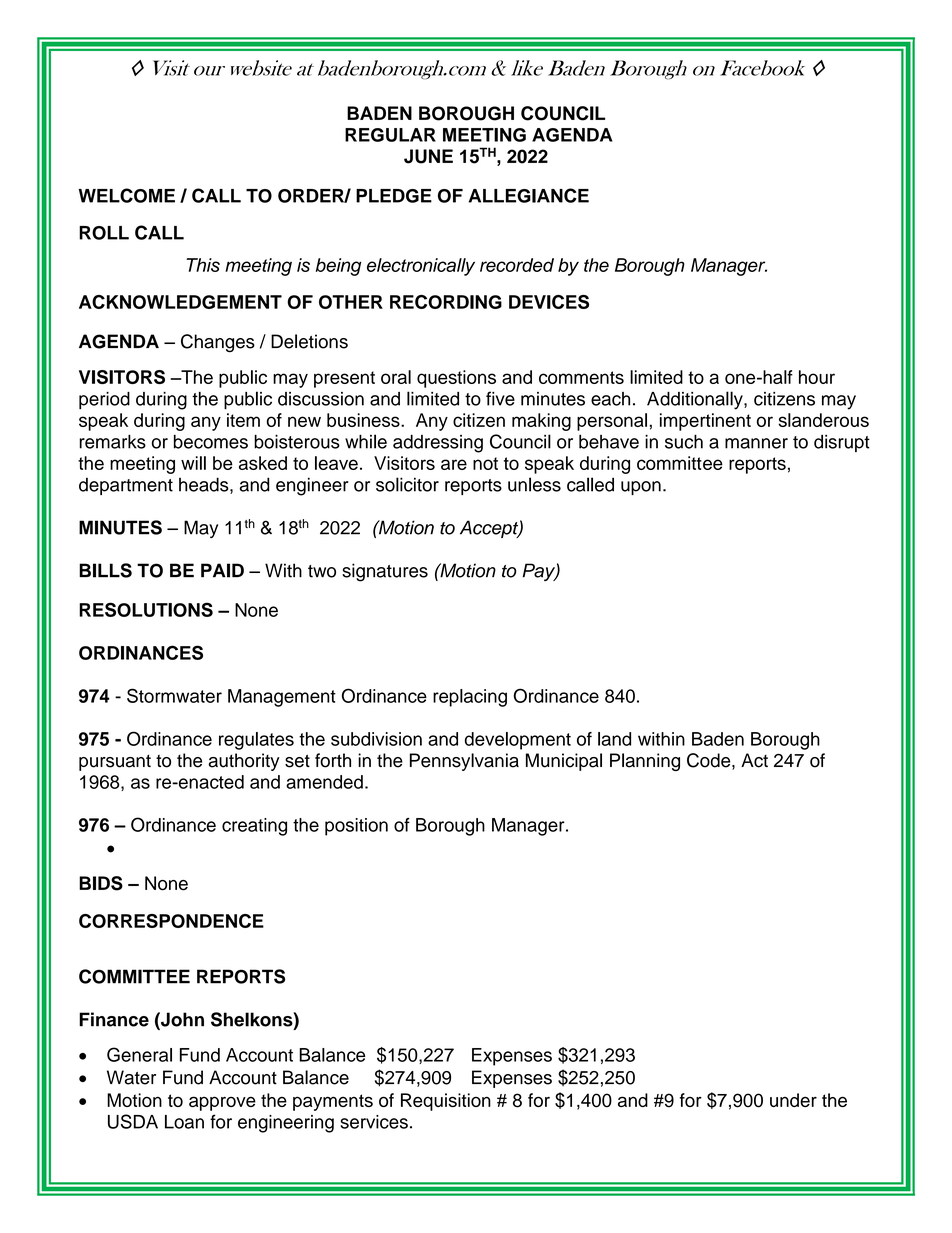  What do you see at coordinates (470, 698) in the screenshot?
I see `replacing` at bounding box center [470, 698].
